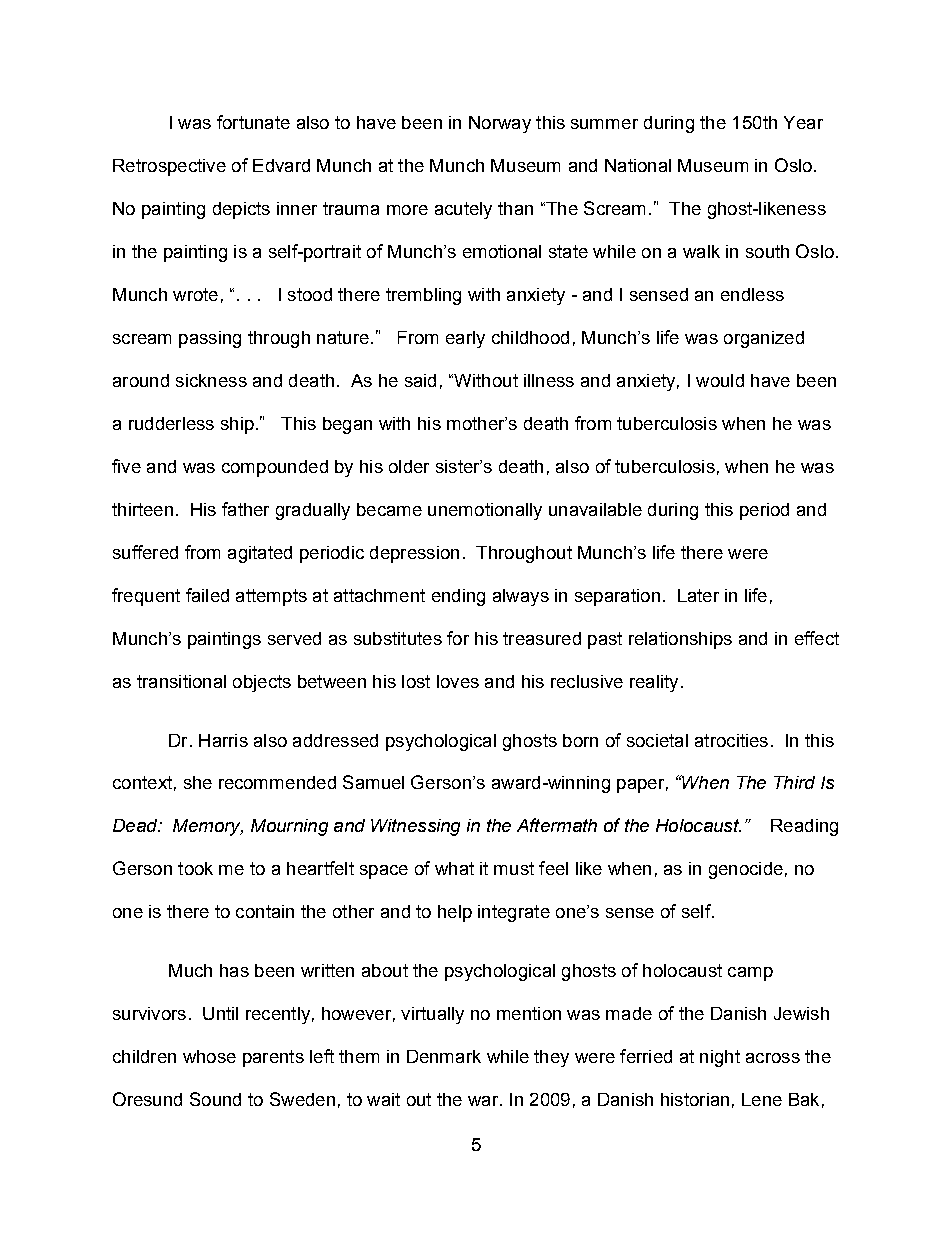  I want to click on Memory, so click(208, 827).
